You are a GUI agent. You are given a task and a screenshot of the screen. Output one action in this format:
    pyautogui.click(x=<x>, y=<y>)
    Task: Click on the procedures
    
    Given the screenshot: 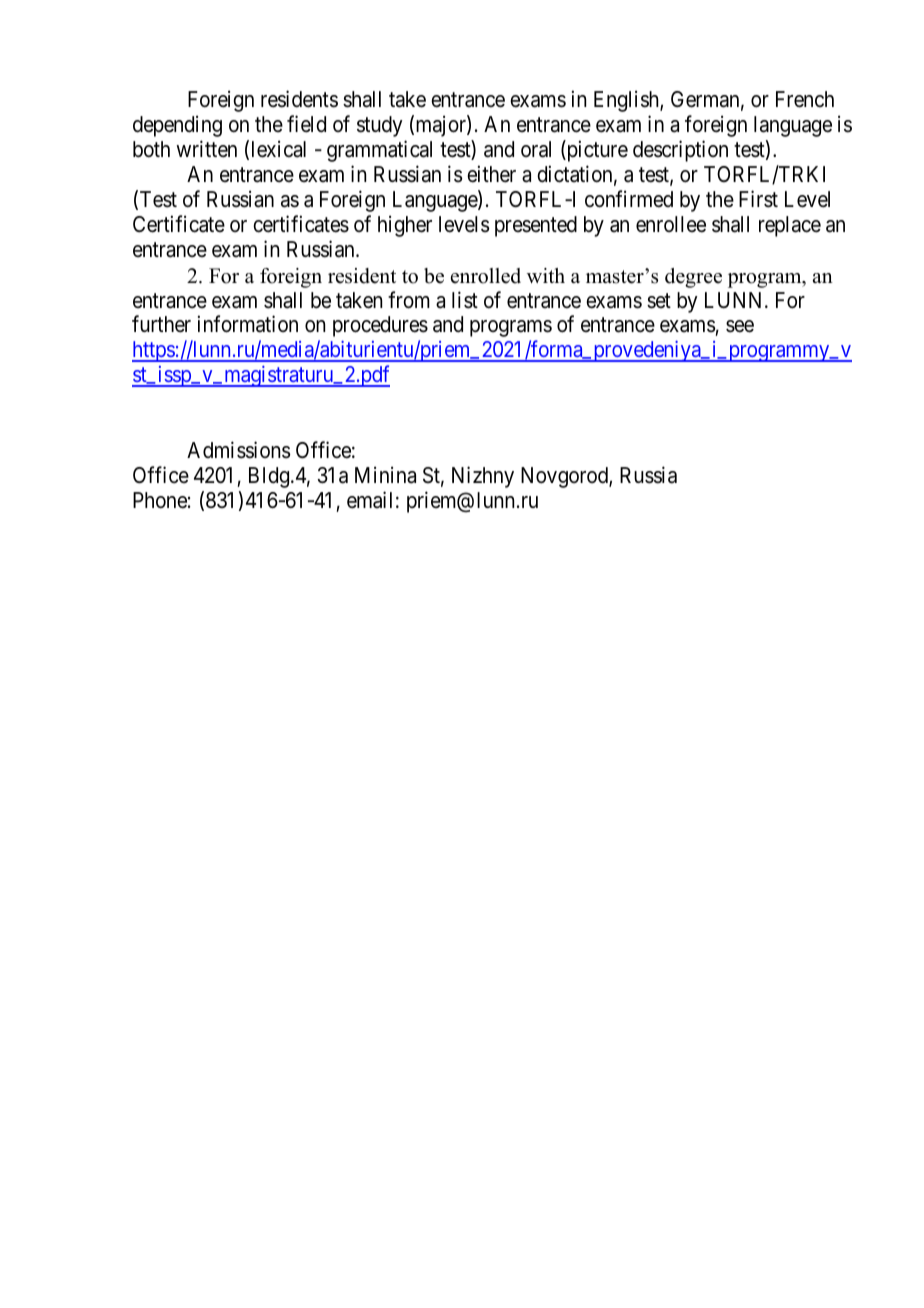 What is the action you would take?
    pyautogui.click(x=380, y=326)
